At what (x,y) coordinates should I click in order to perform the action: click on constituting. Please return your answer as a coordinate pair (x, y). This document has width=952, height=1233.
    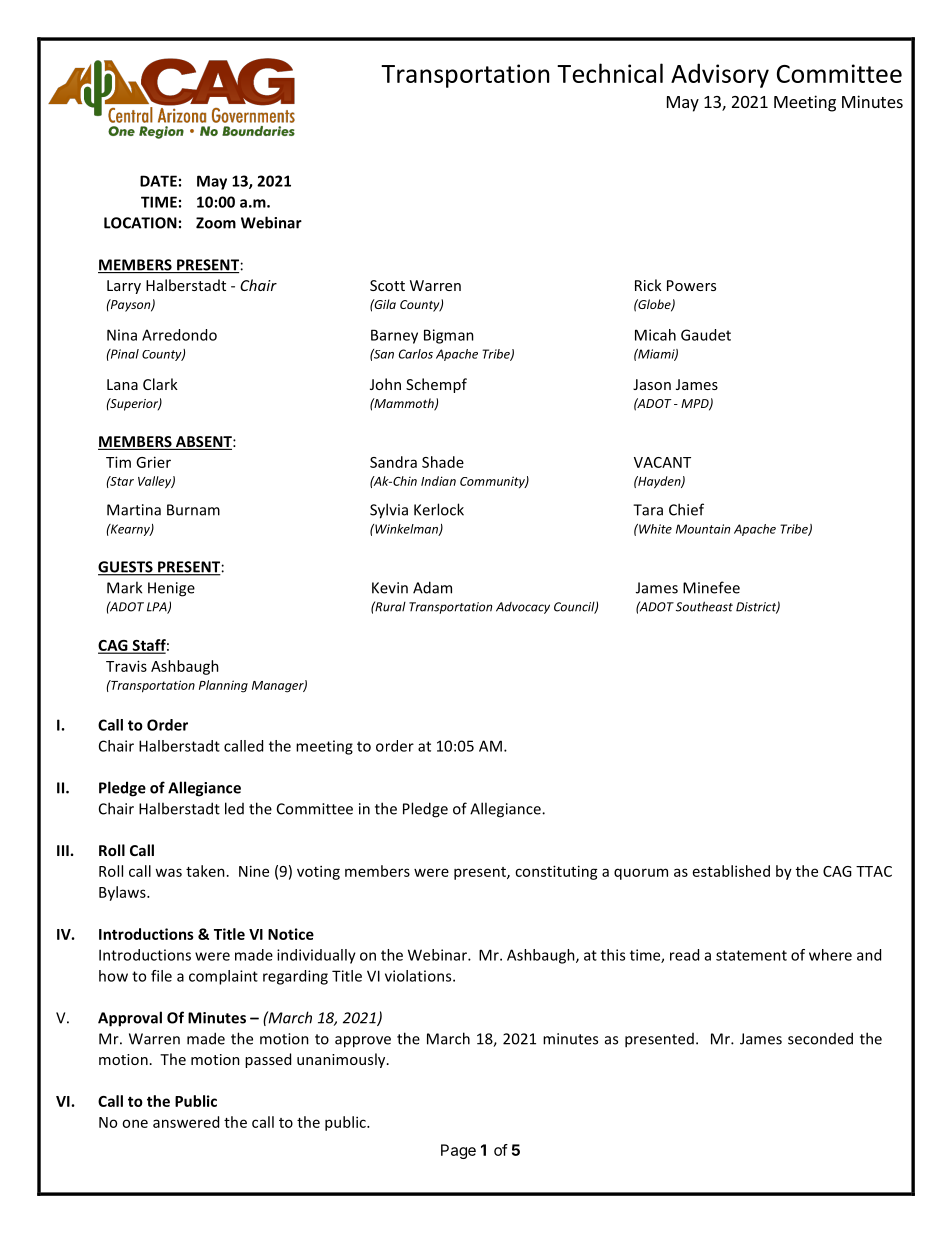
    Looking at the image, I should click on (556, 872).
